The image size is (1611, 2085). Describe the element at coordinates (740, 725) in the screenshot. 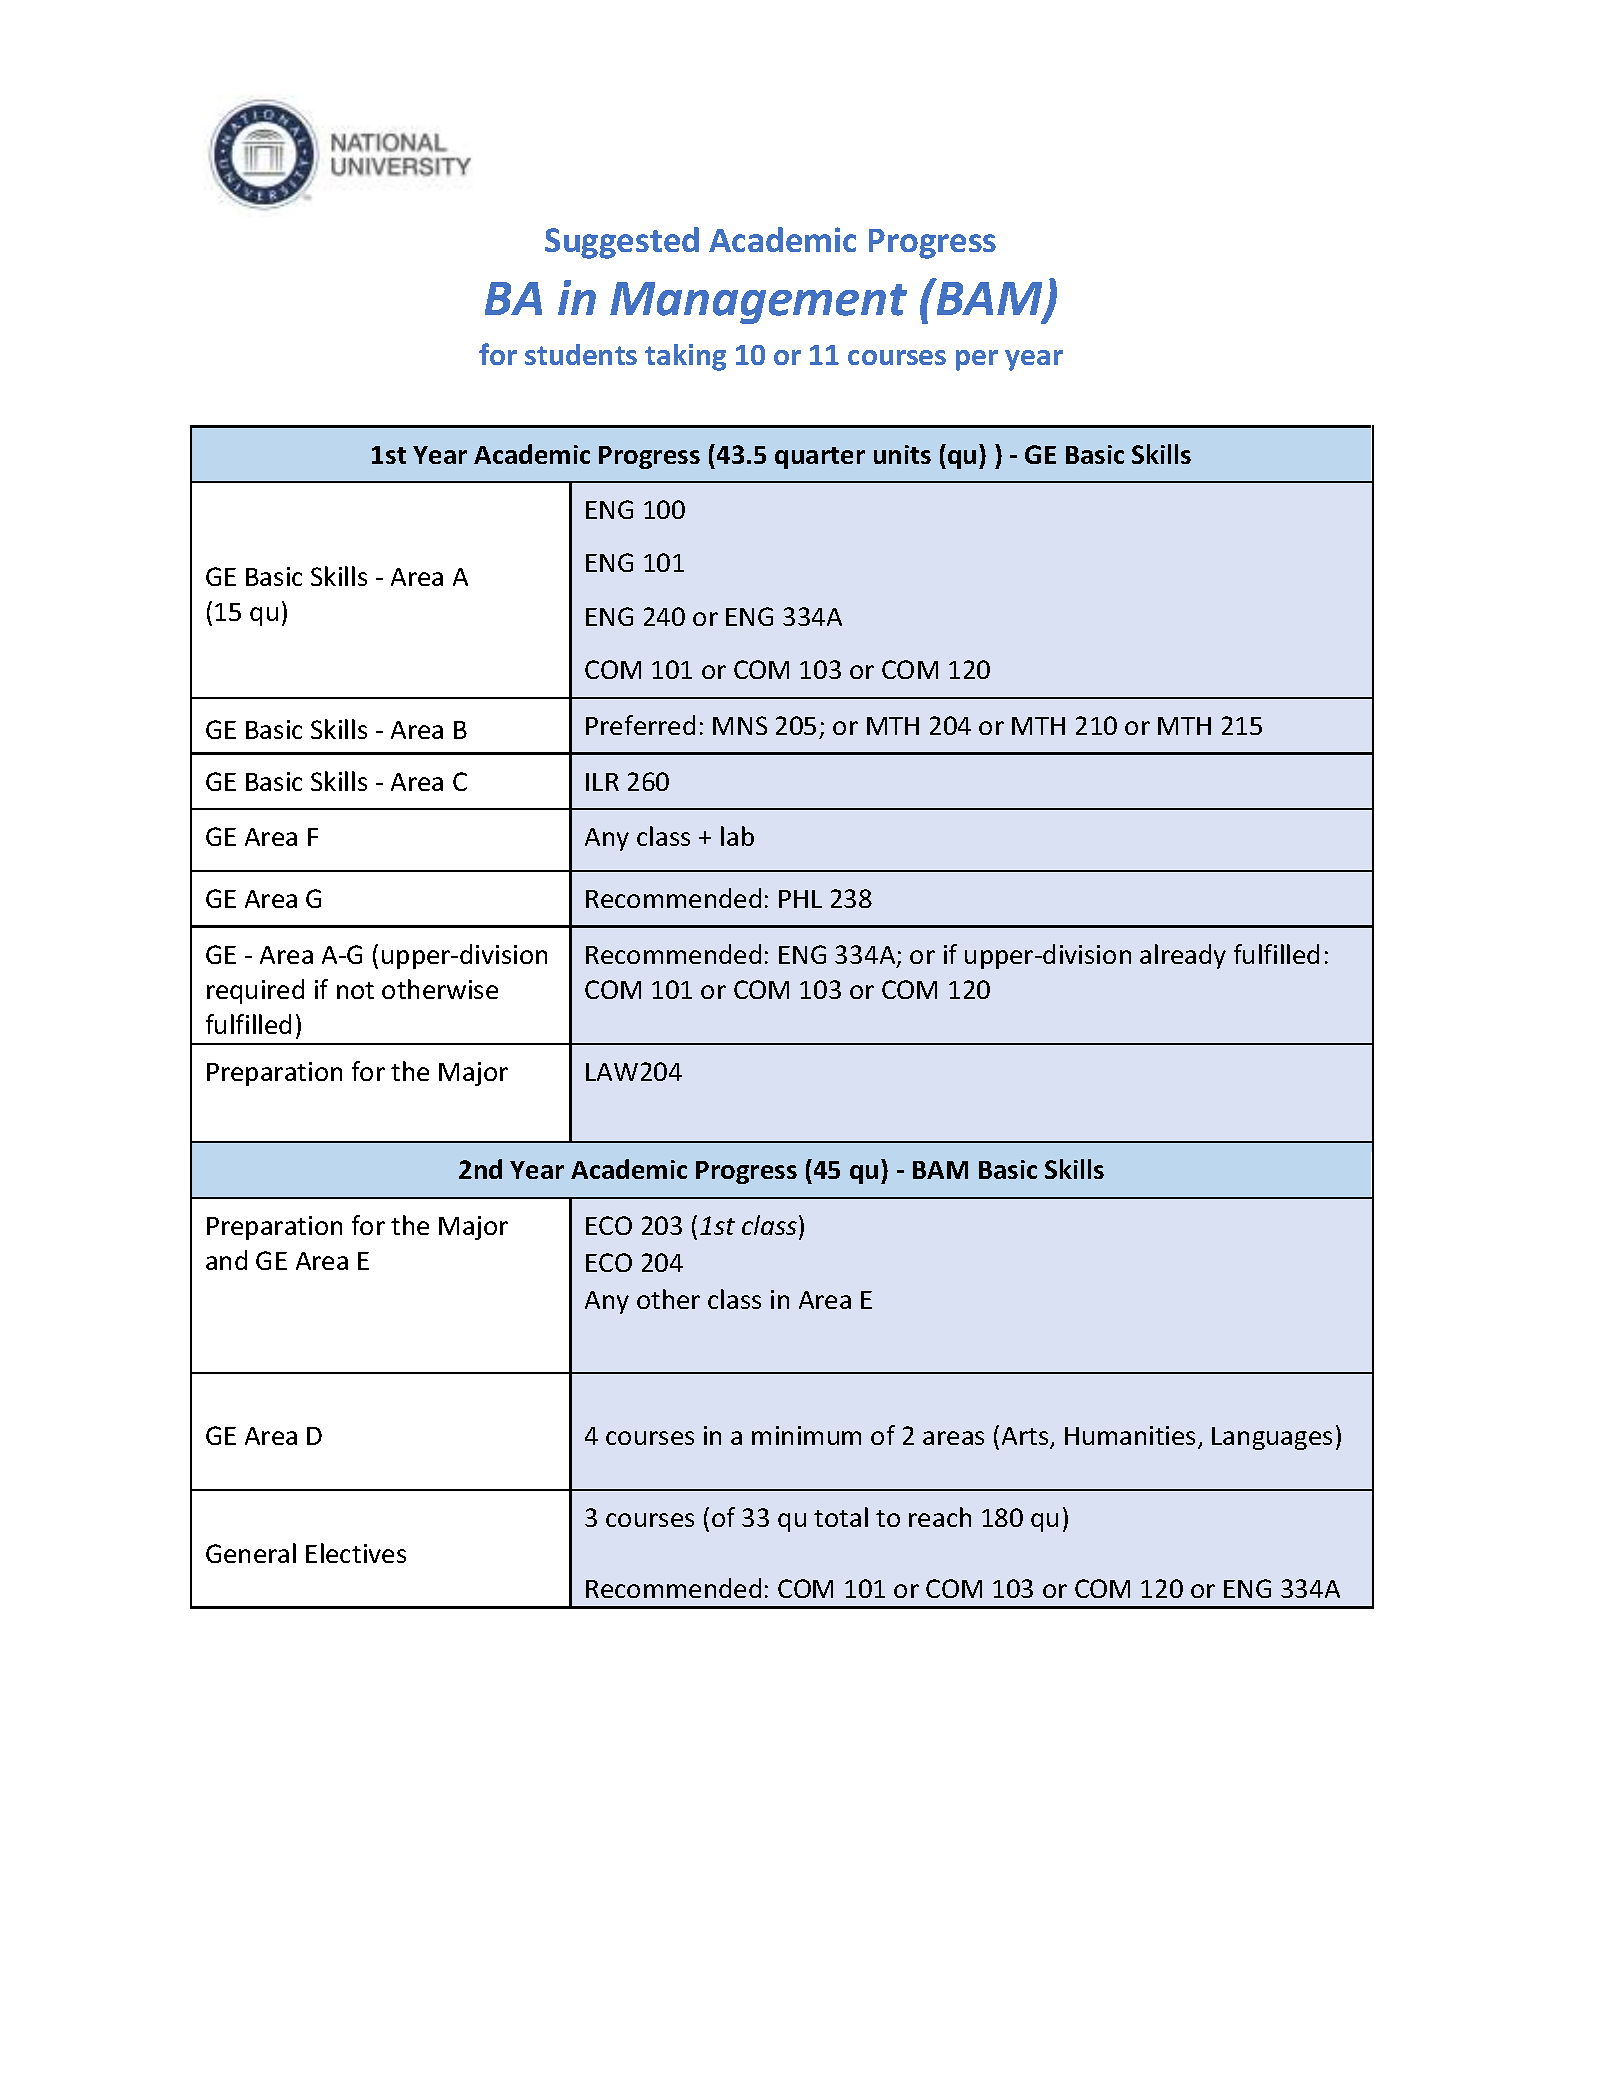

I see `MNS` at that location.
